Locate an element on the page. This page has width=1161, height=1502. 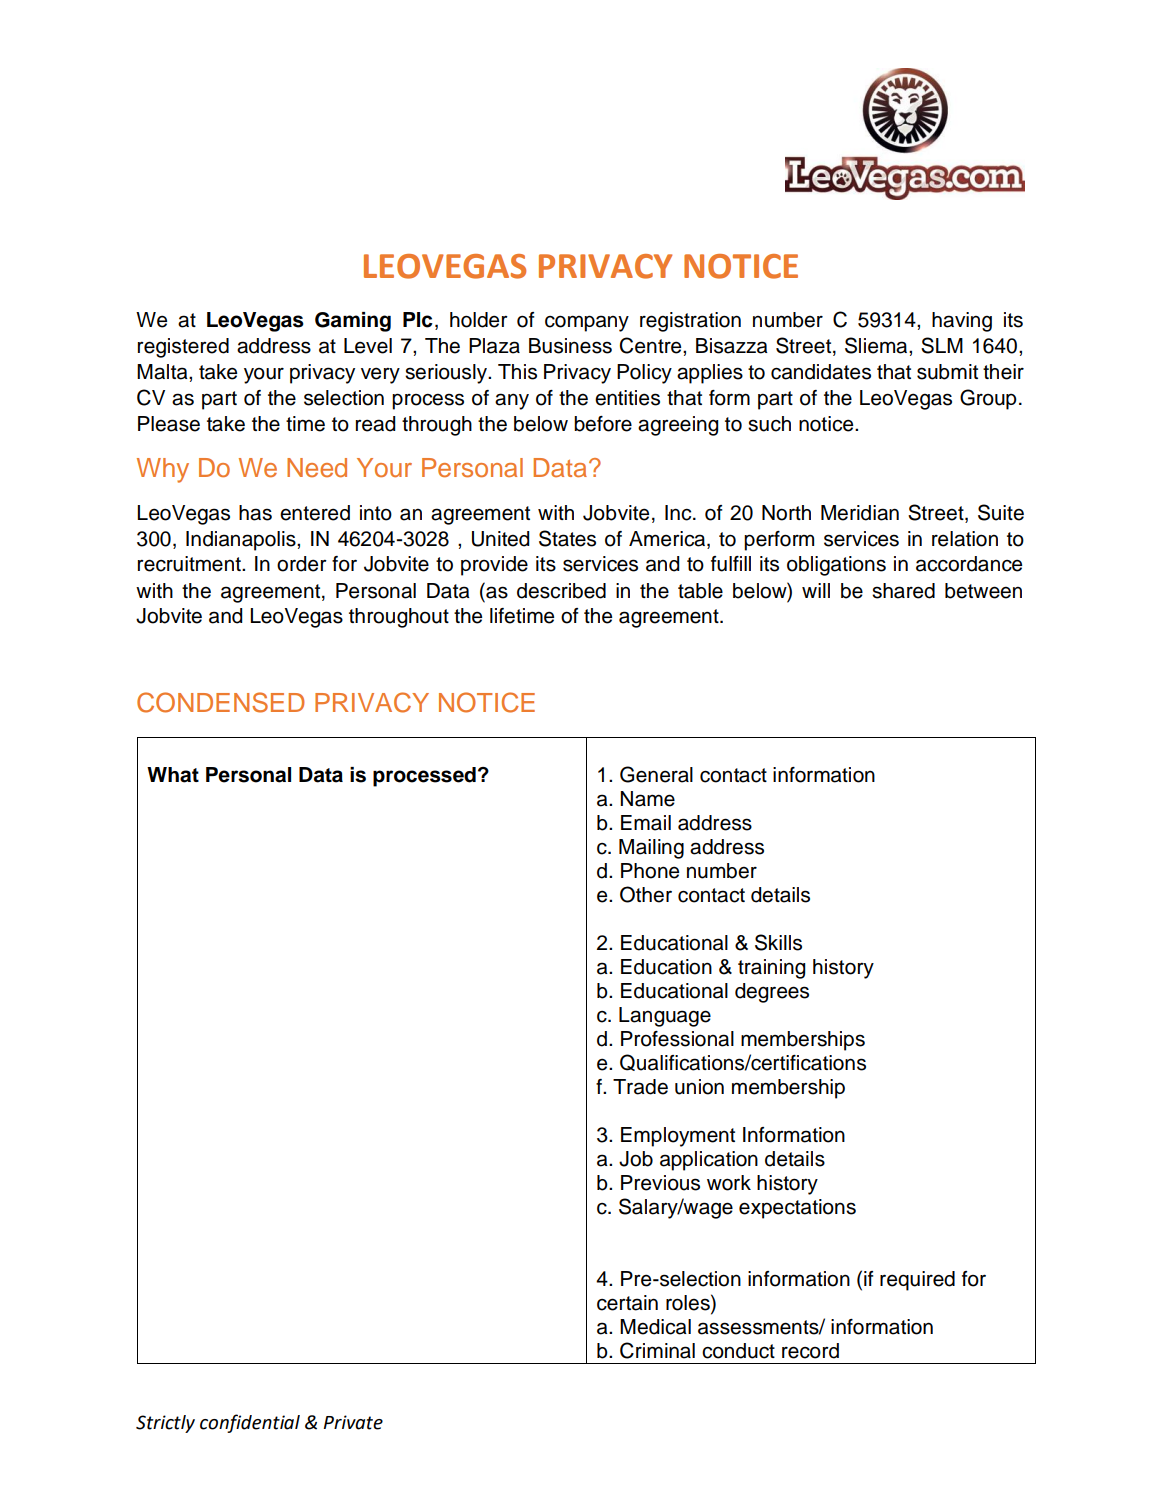
degrees is located at coordinates (772, 993).
